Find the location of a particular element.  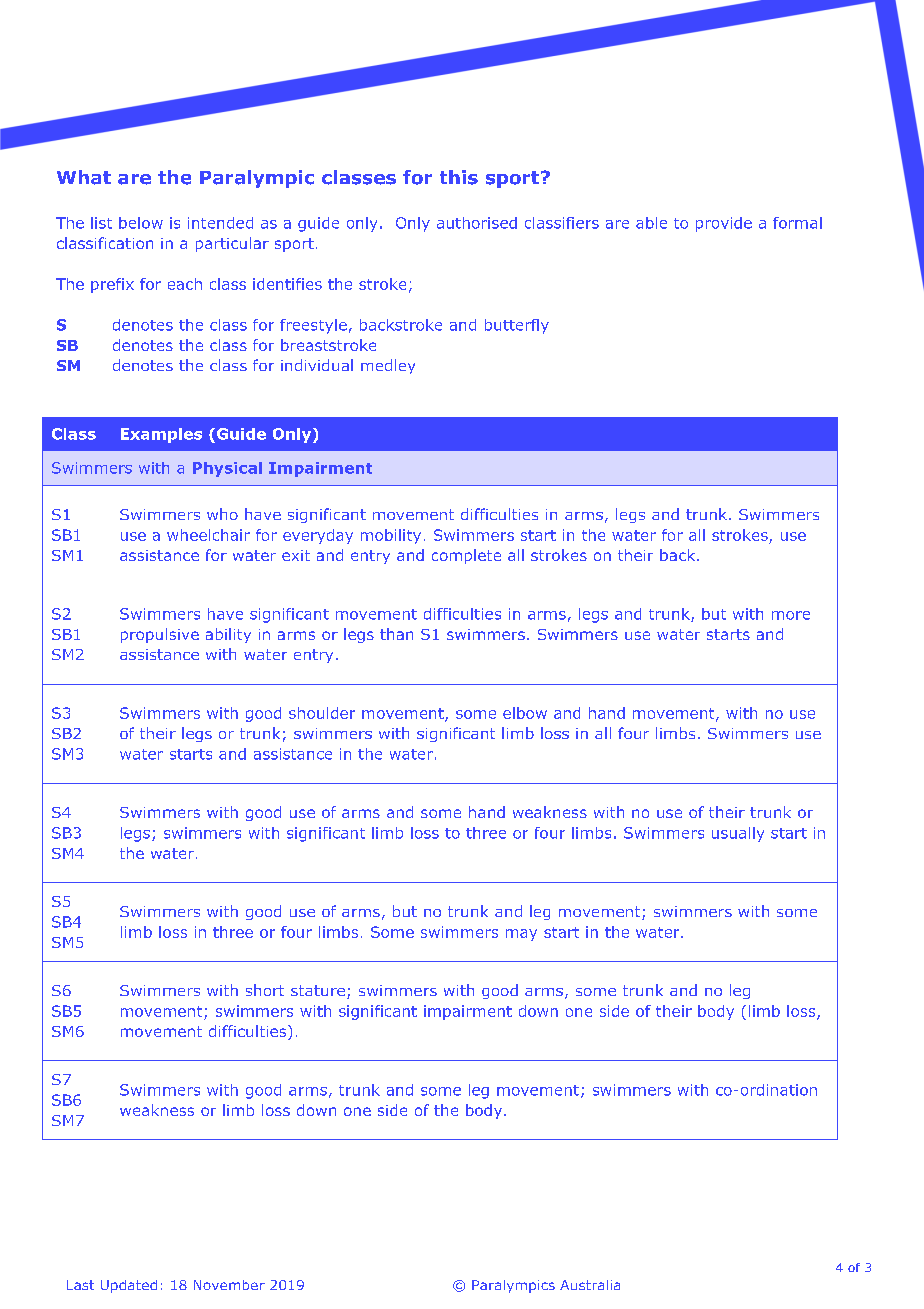

provide is located at coordinates (724, 224).
